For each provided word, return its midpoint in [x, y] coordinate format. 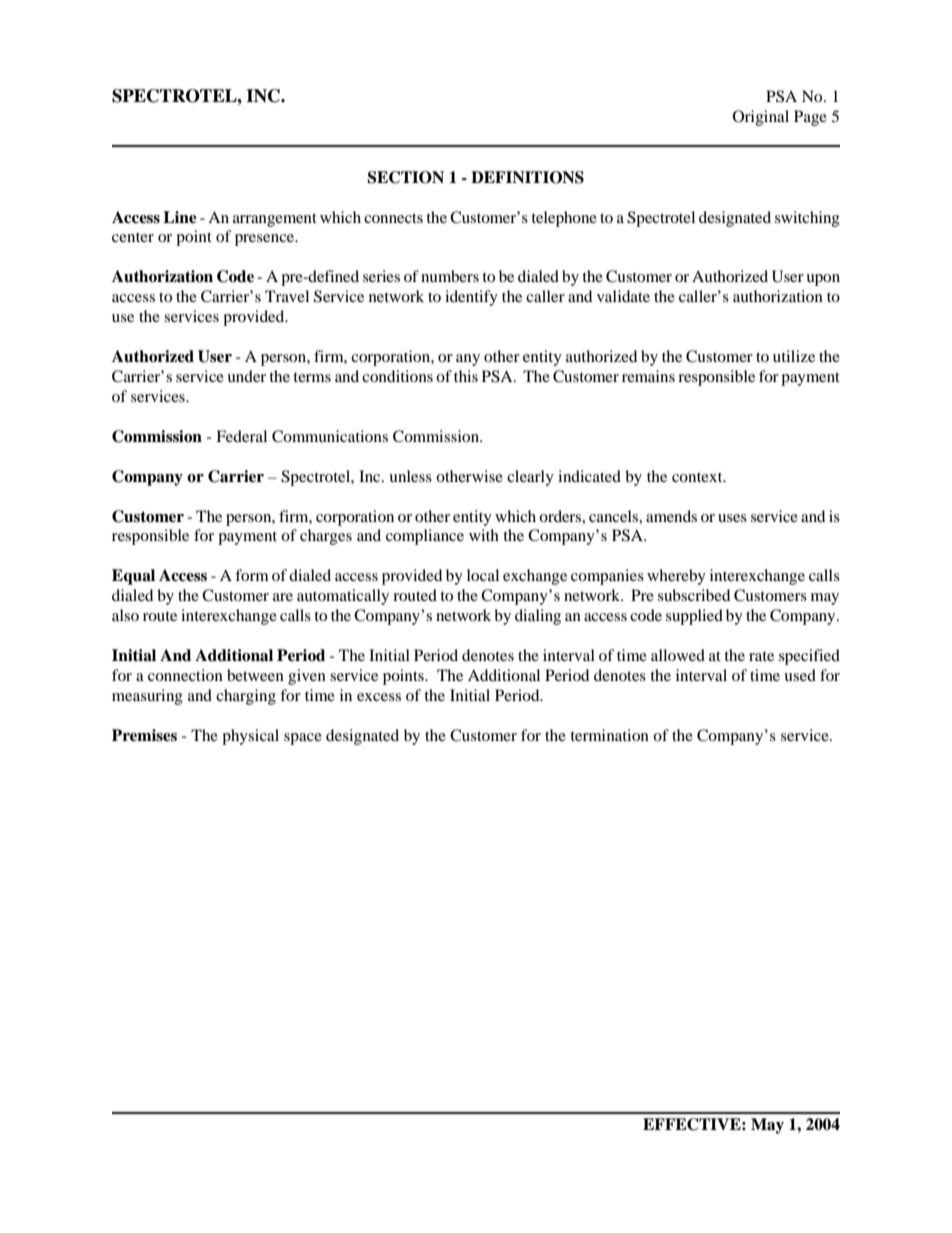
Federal [241, 436]
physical [250, 737]
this [466, 376]
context [698, 477]
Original [761, 118]
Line [180, 217]
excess [379, 697]
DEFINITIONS [527, 177]
